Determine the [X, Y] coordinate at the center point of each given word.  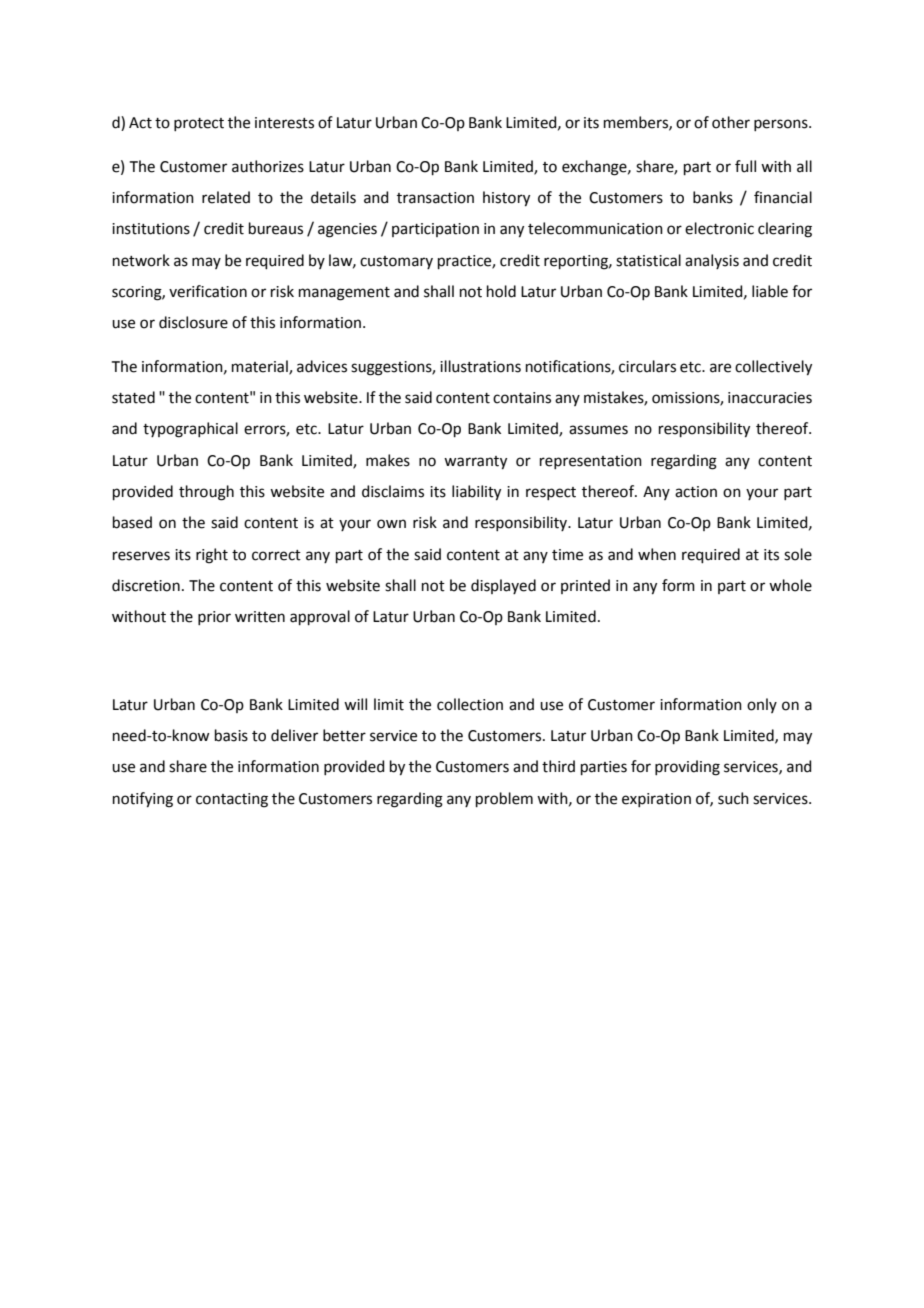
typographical [190, 430]
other [731, 122]
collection [470, 704]
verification [208, 291]
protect [199, 124]
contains [522, 398]
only [762, 705]
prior [214, 618]
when [657, 554]
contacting [232, 800]
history [506, 199]
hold [501, 291]
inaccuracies [770, 398]
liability [476, 493]
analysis [712, 261]
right [212, 556]
